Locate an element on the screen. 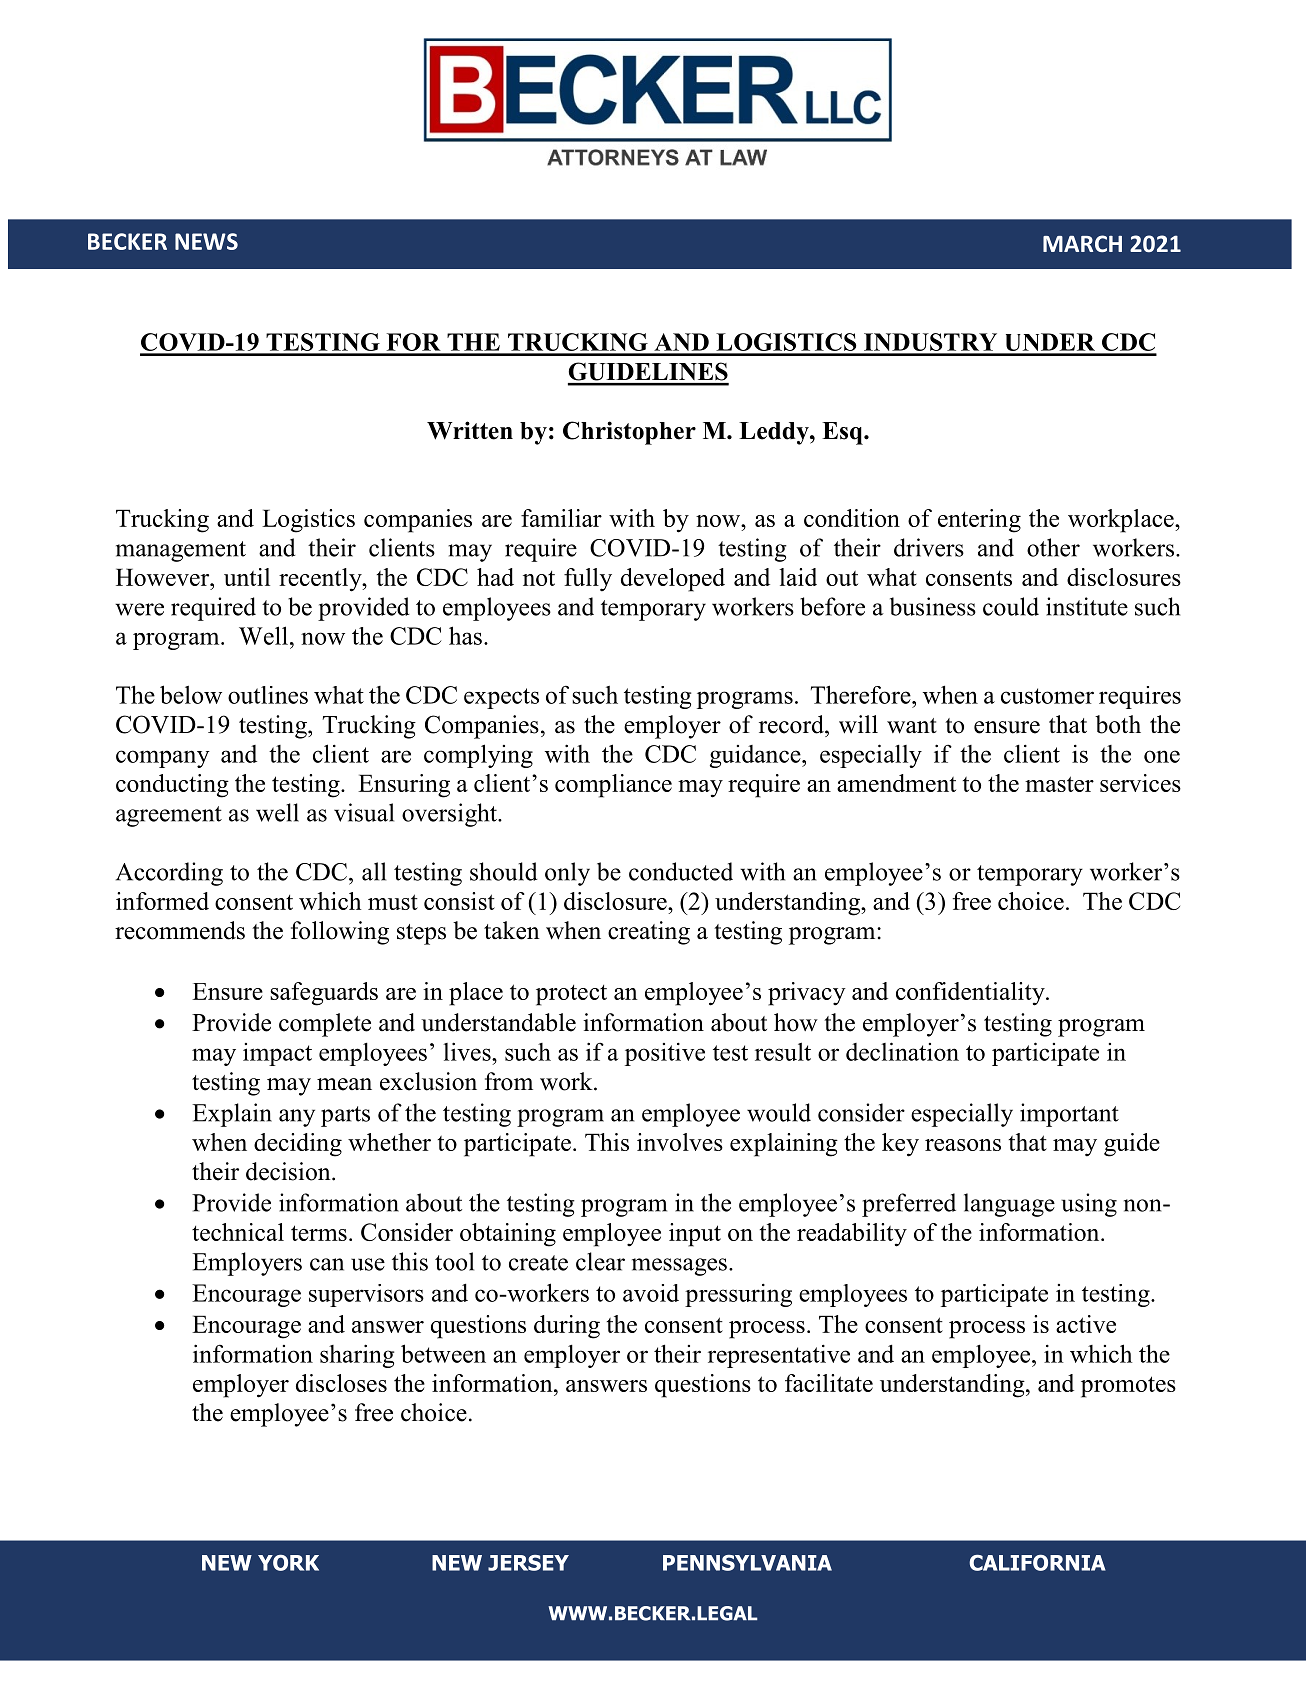  outlines is located at coordinates (268, 695).
